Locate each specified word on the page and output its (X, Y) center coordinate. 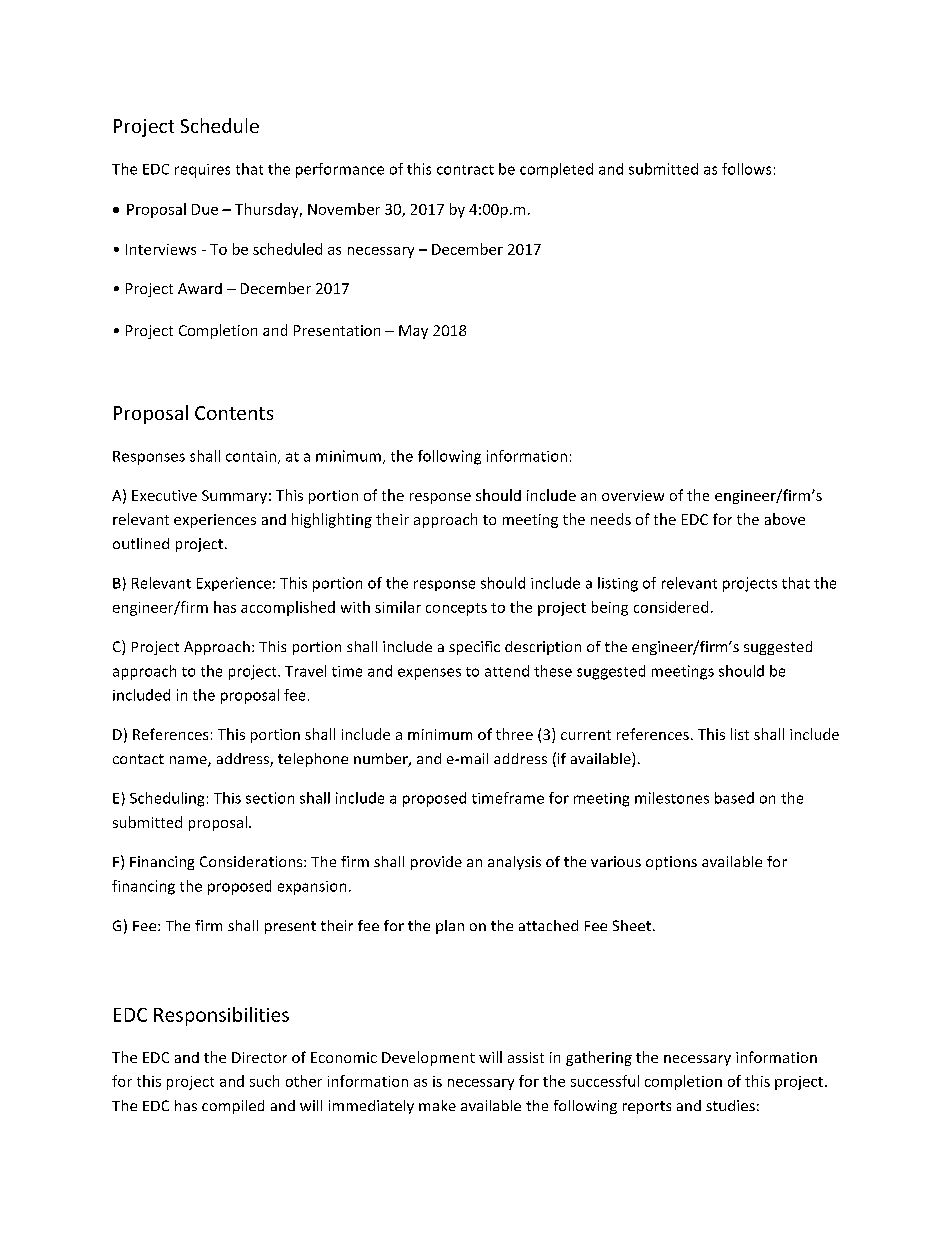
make (437, 1105)
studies (730, 1105)
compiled (233, 1107)
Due (205, 209)
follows (746, 169)
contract (465, 170)
